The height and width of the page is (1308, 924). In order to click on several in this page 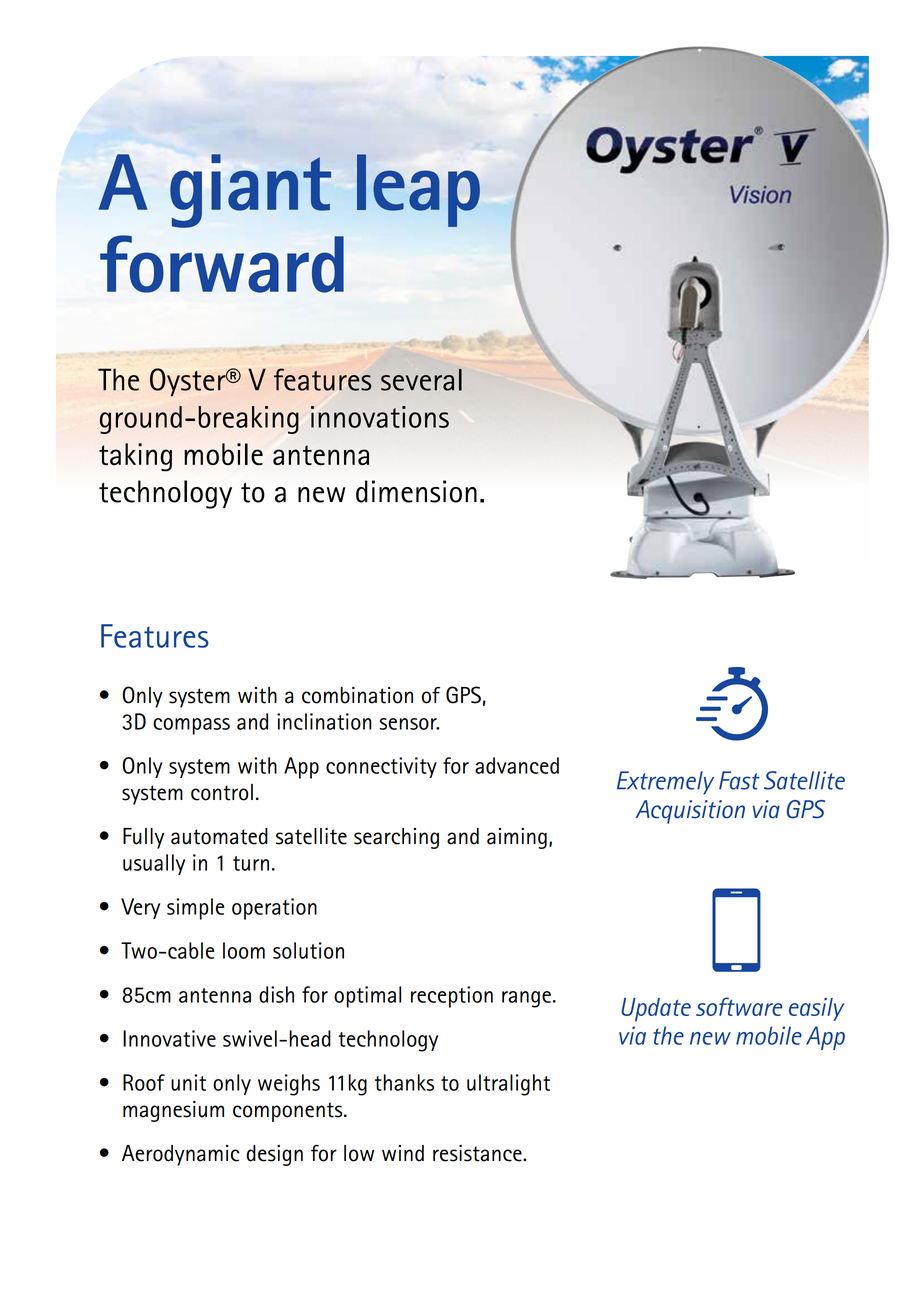, I will do `click(421, 380)`.
